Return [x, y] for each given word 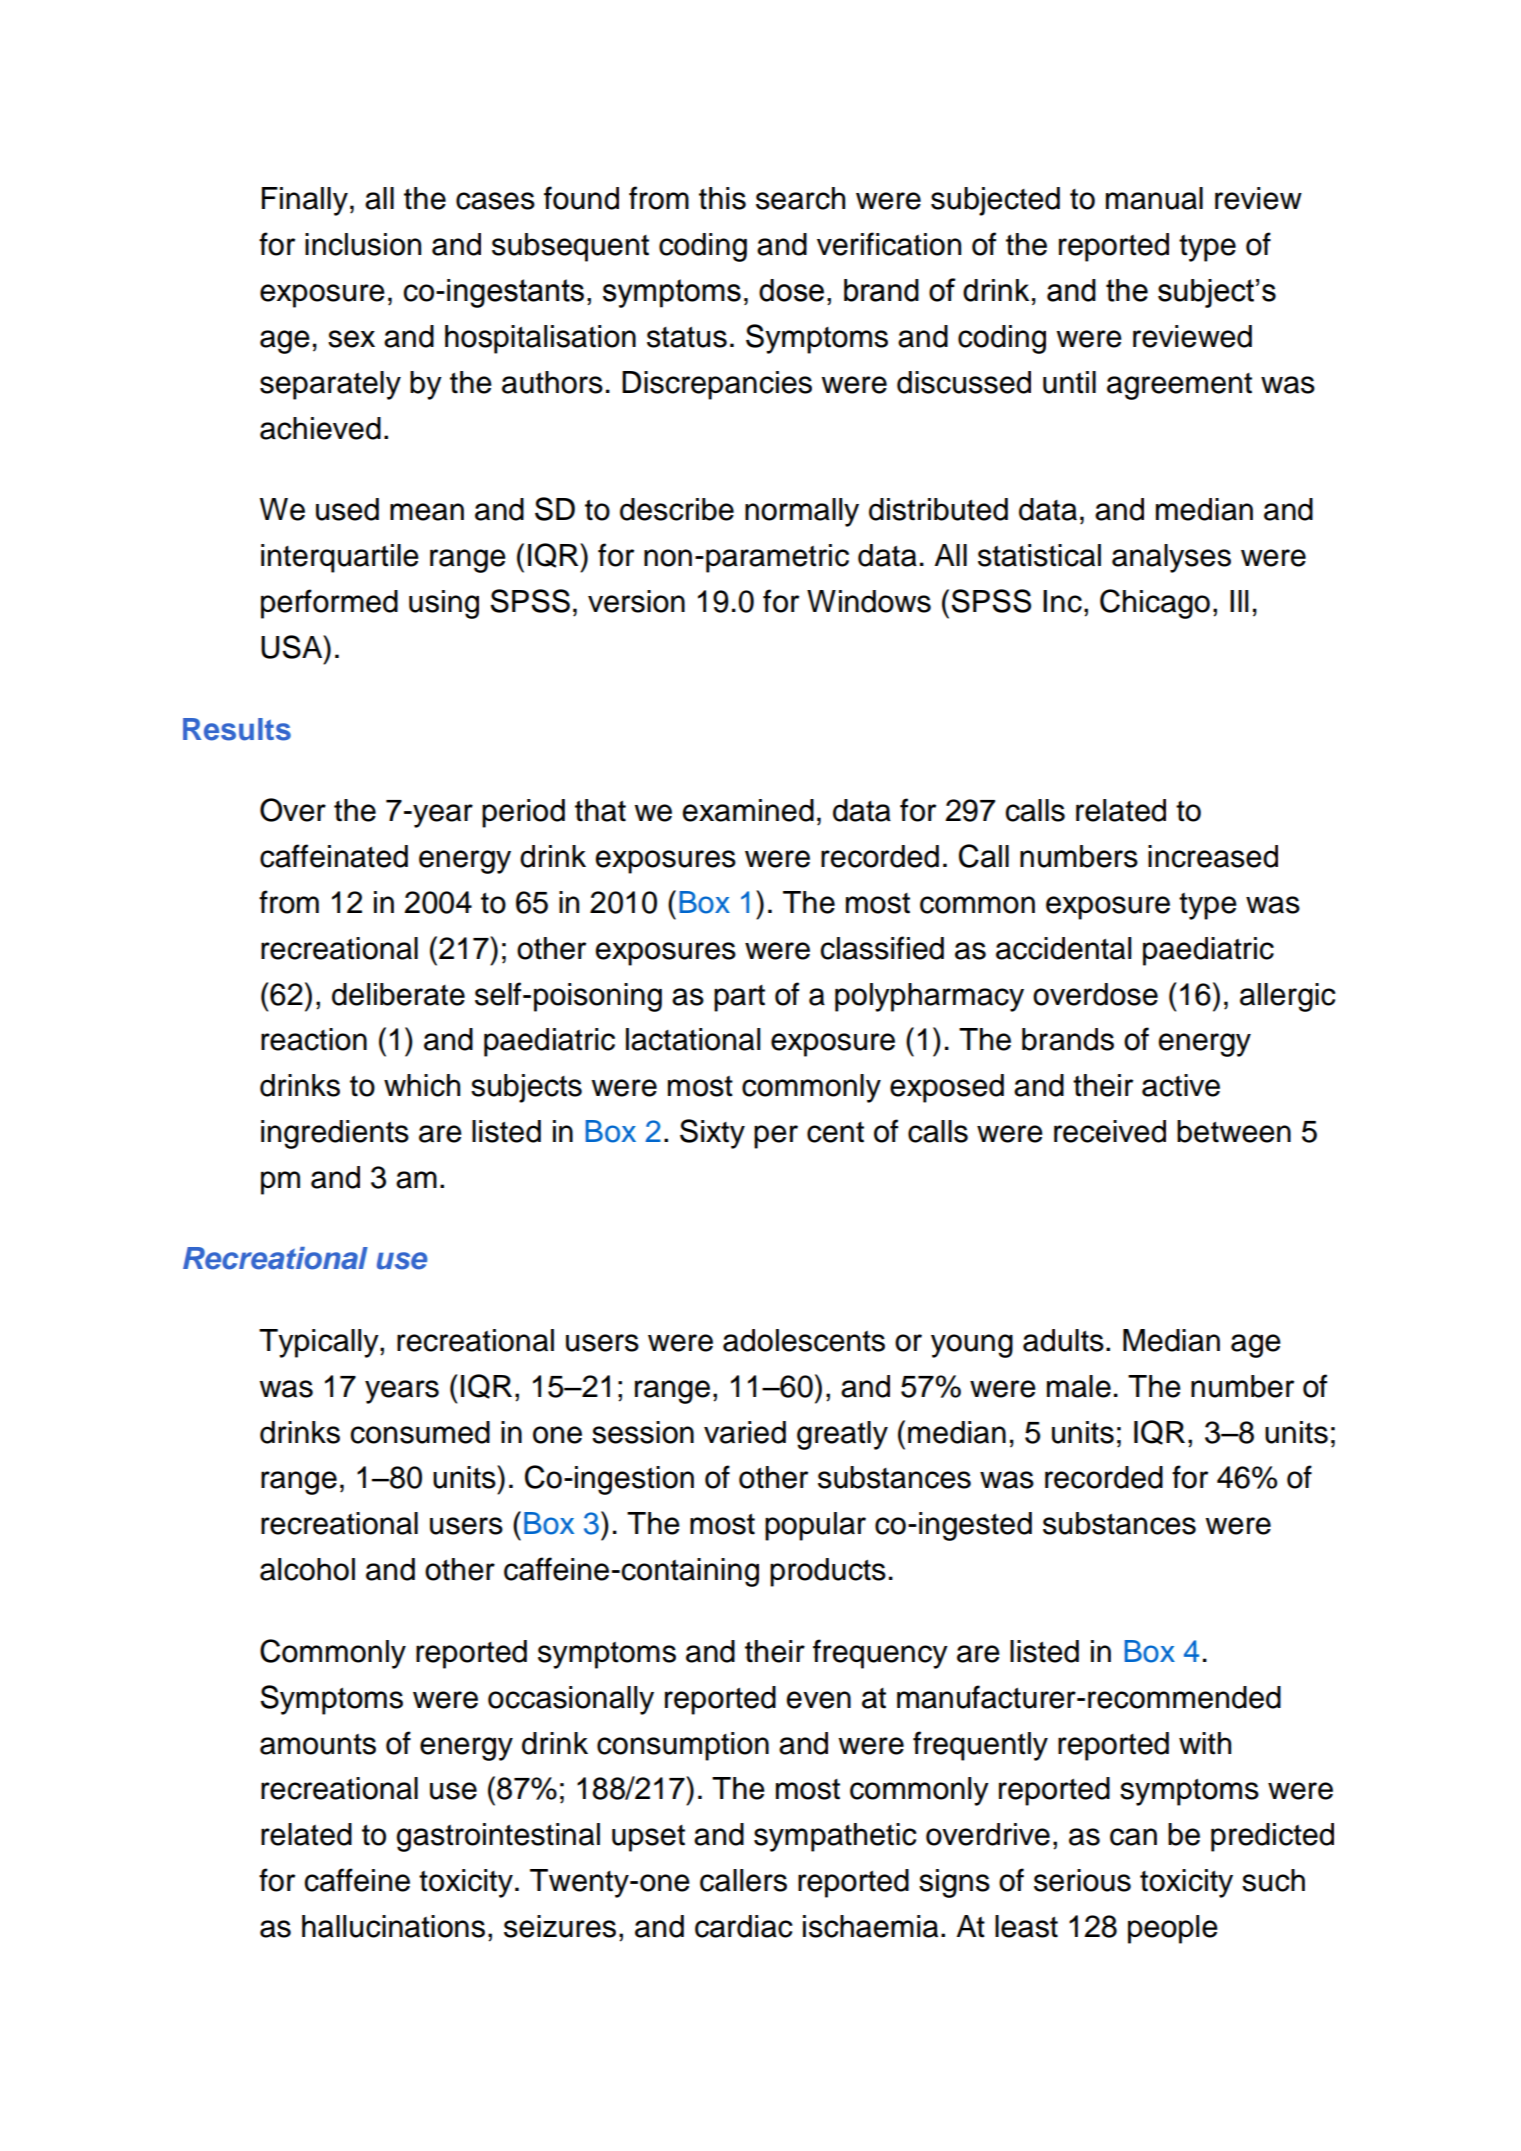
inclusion [363, 244]
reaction [314, 1039]
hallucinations [393, 1926]
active [1181, 1085]
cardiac [743, 1926]
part [739, 998]
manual [1154, 198]
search [800, 198]
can [1133, 1837]
